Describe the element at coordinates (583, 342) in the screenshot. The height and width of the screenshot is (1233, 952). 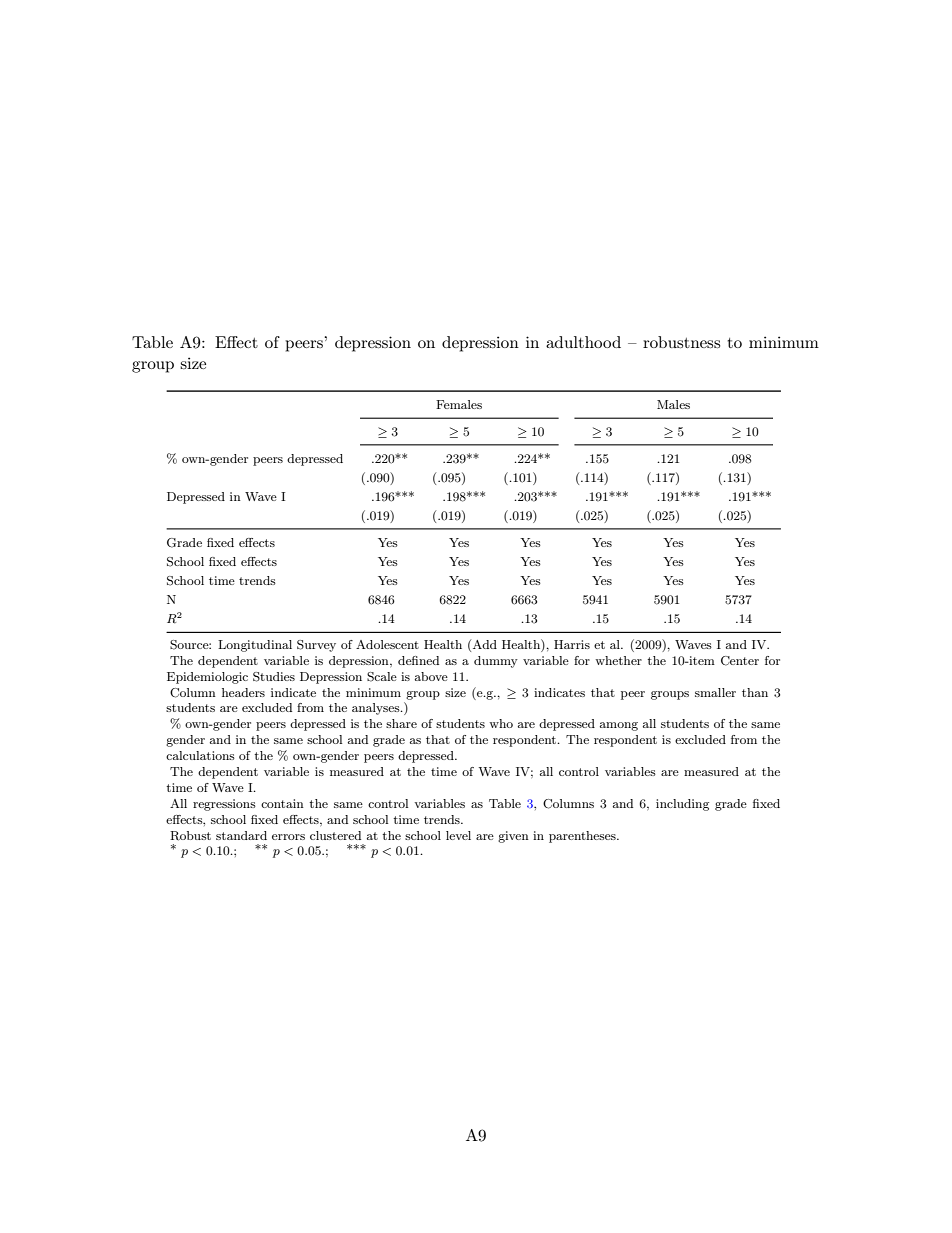
I see `adulthood` at that location.
